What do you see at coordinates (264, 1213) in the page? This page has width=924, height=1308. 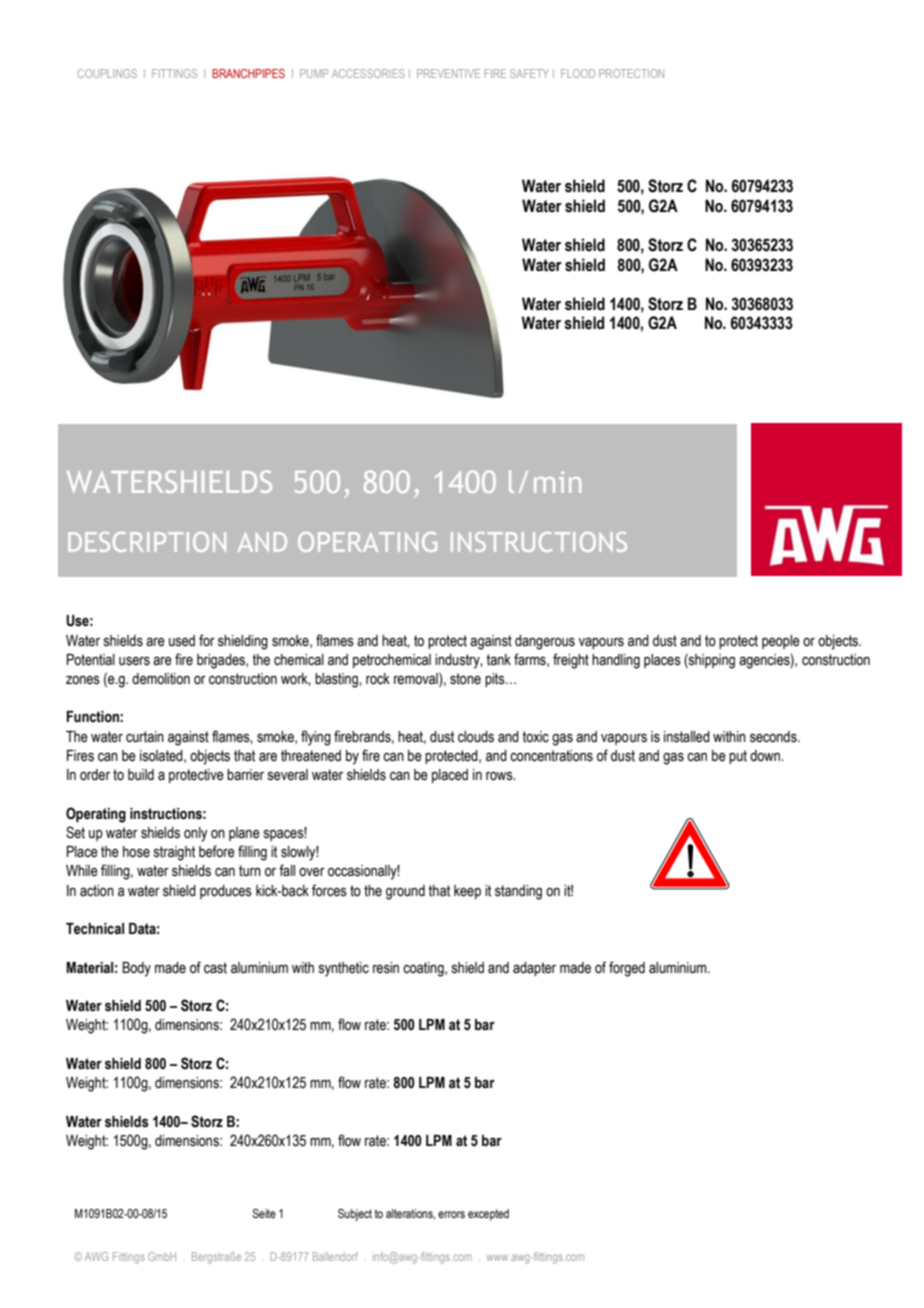 I see `Seite` at bounding box center [264, 1213].
